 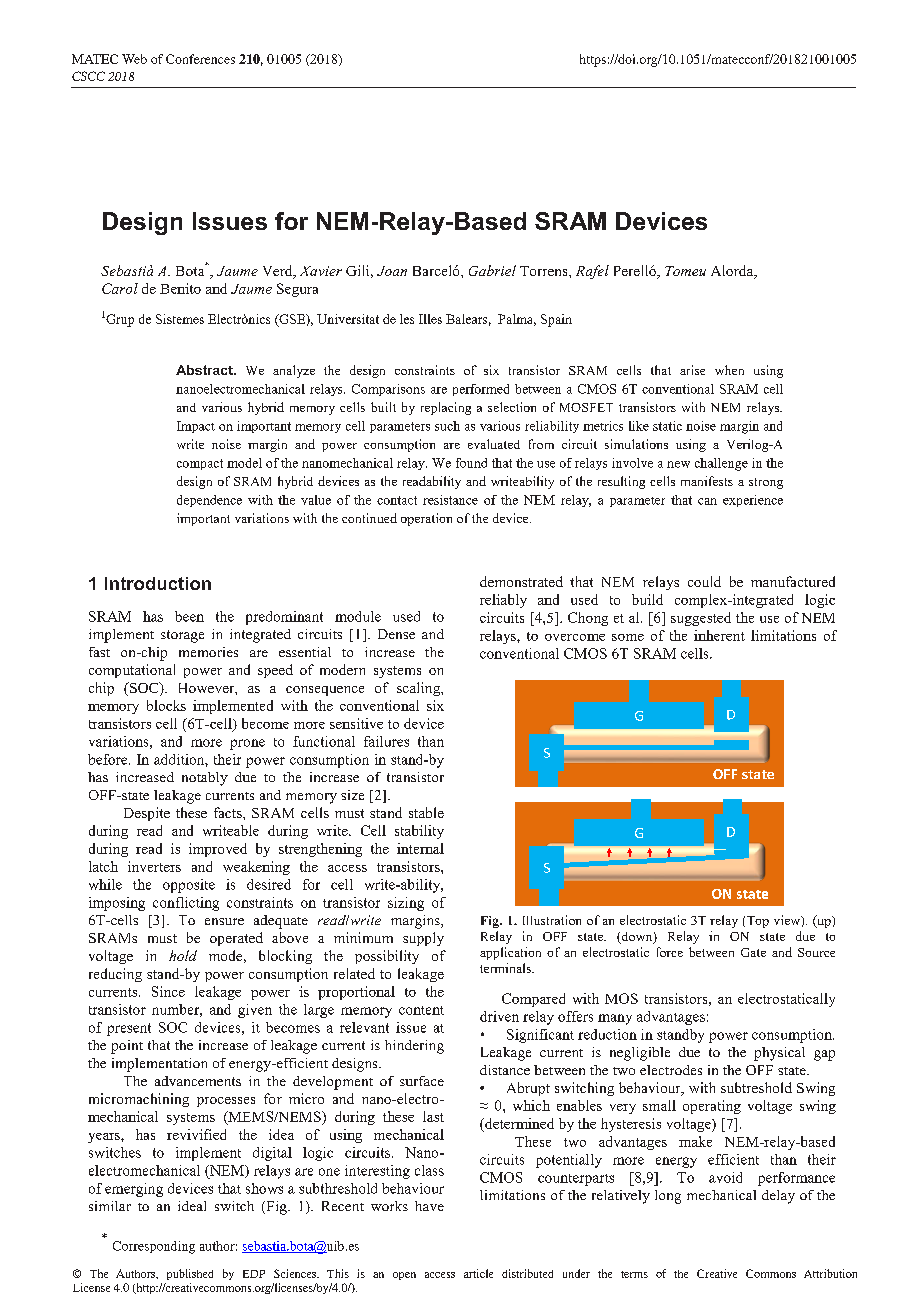 I want to click on notably, so click(x=205, y=779).
